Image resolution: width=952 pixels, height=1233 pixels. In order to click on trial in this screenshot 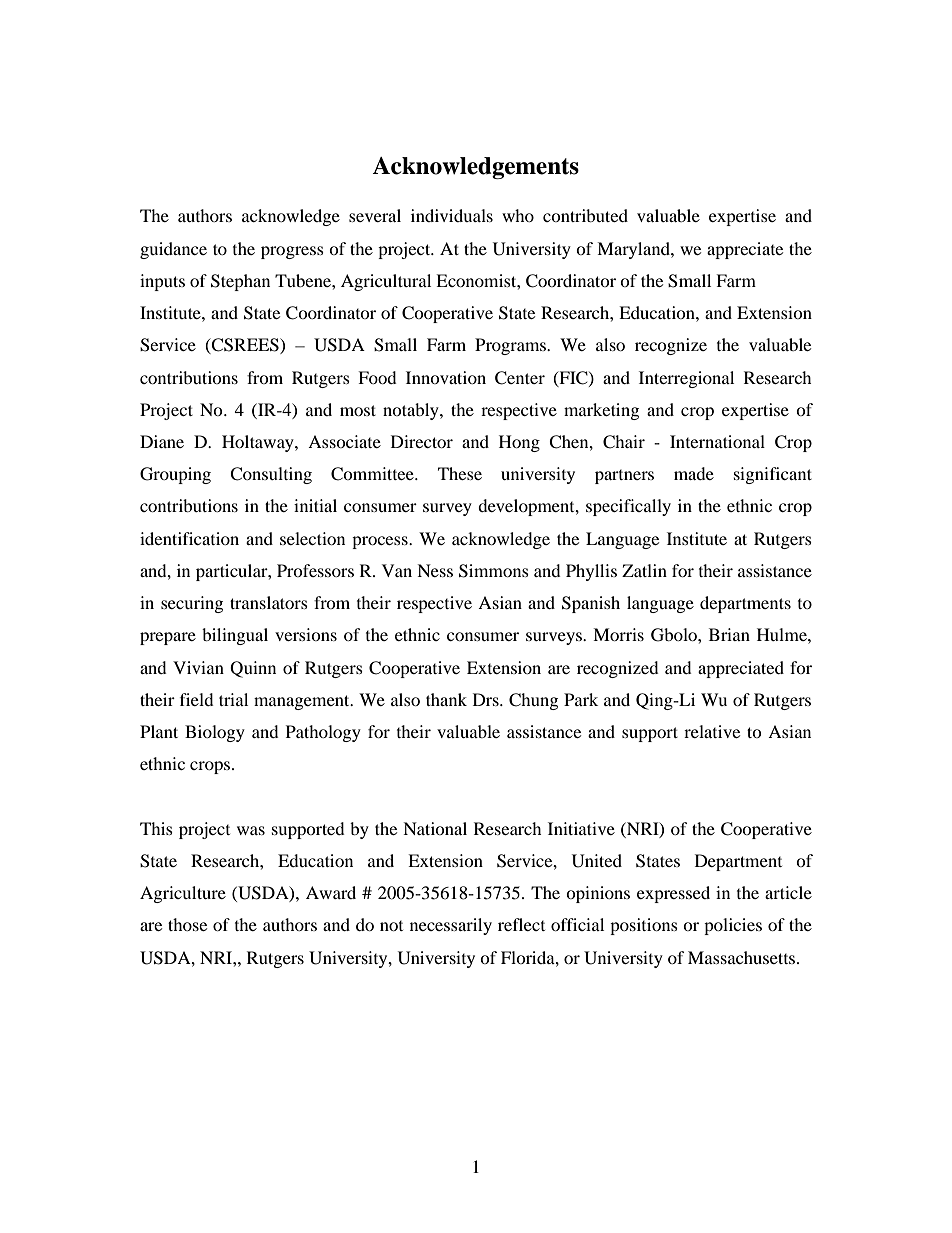, I will do `click(233, 699)`.
